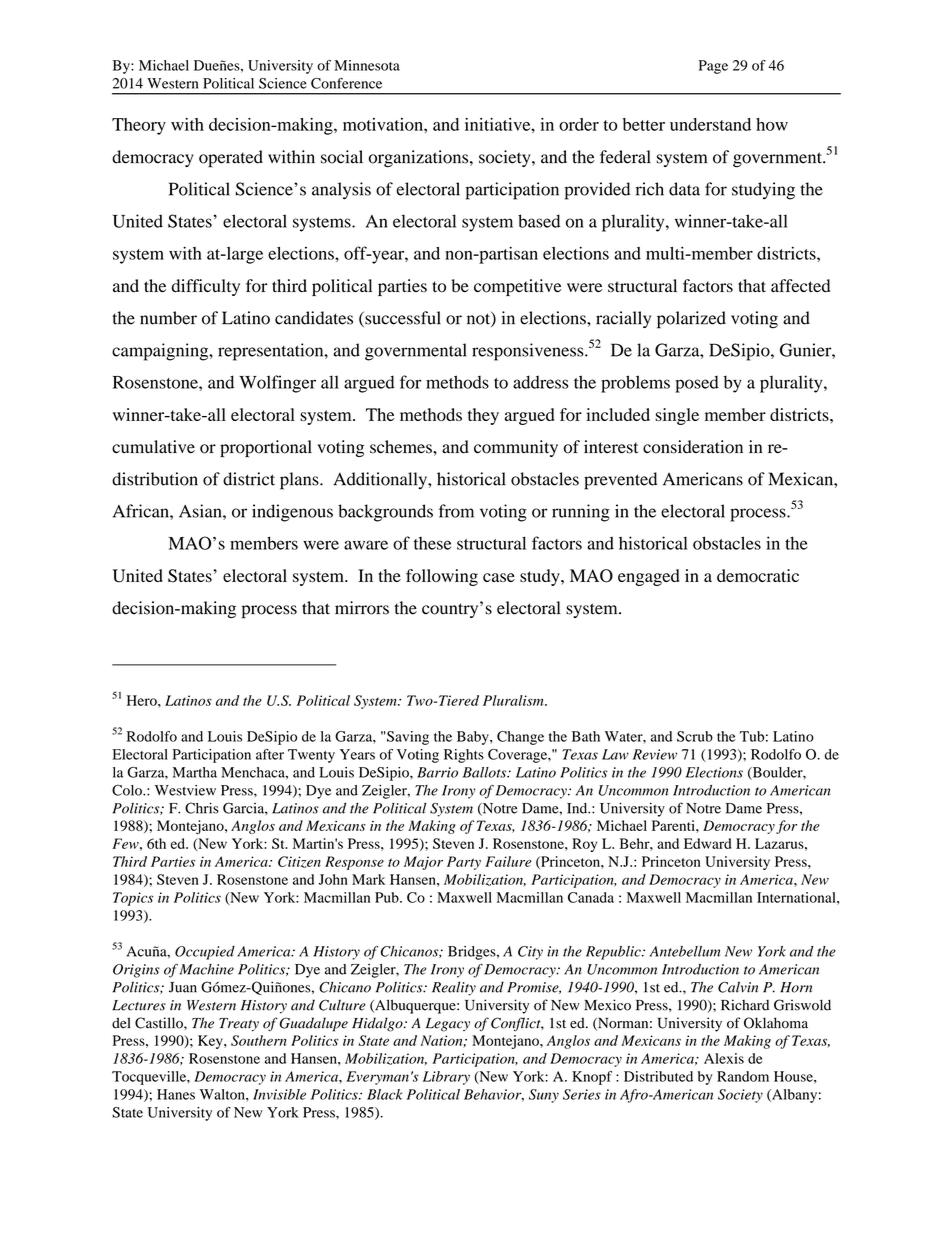 This page has height=1233, width=952. What do you see at coordinates (707, 843) in the page?
I see `Edward` at bounding box center [707, 843].
